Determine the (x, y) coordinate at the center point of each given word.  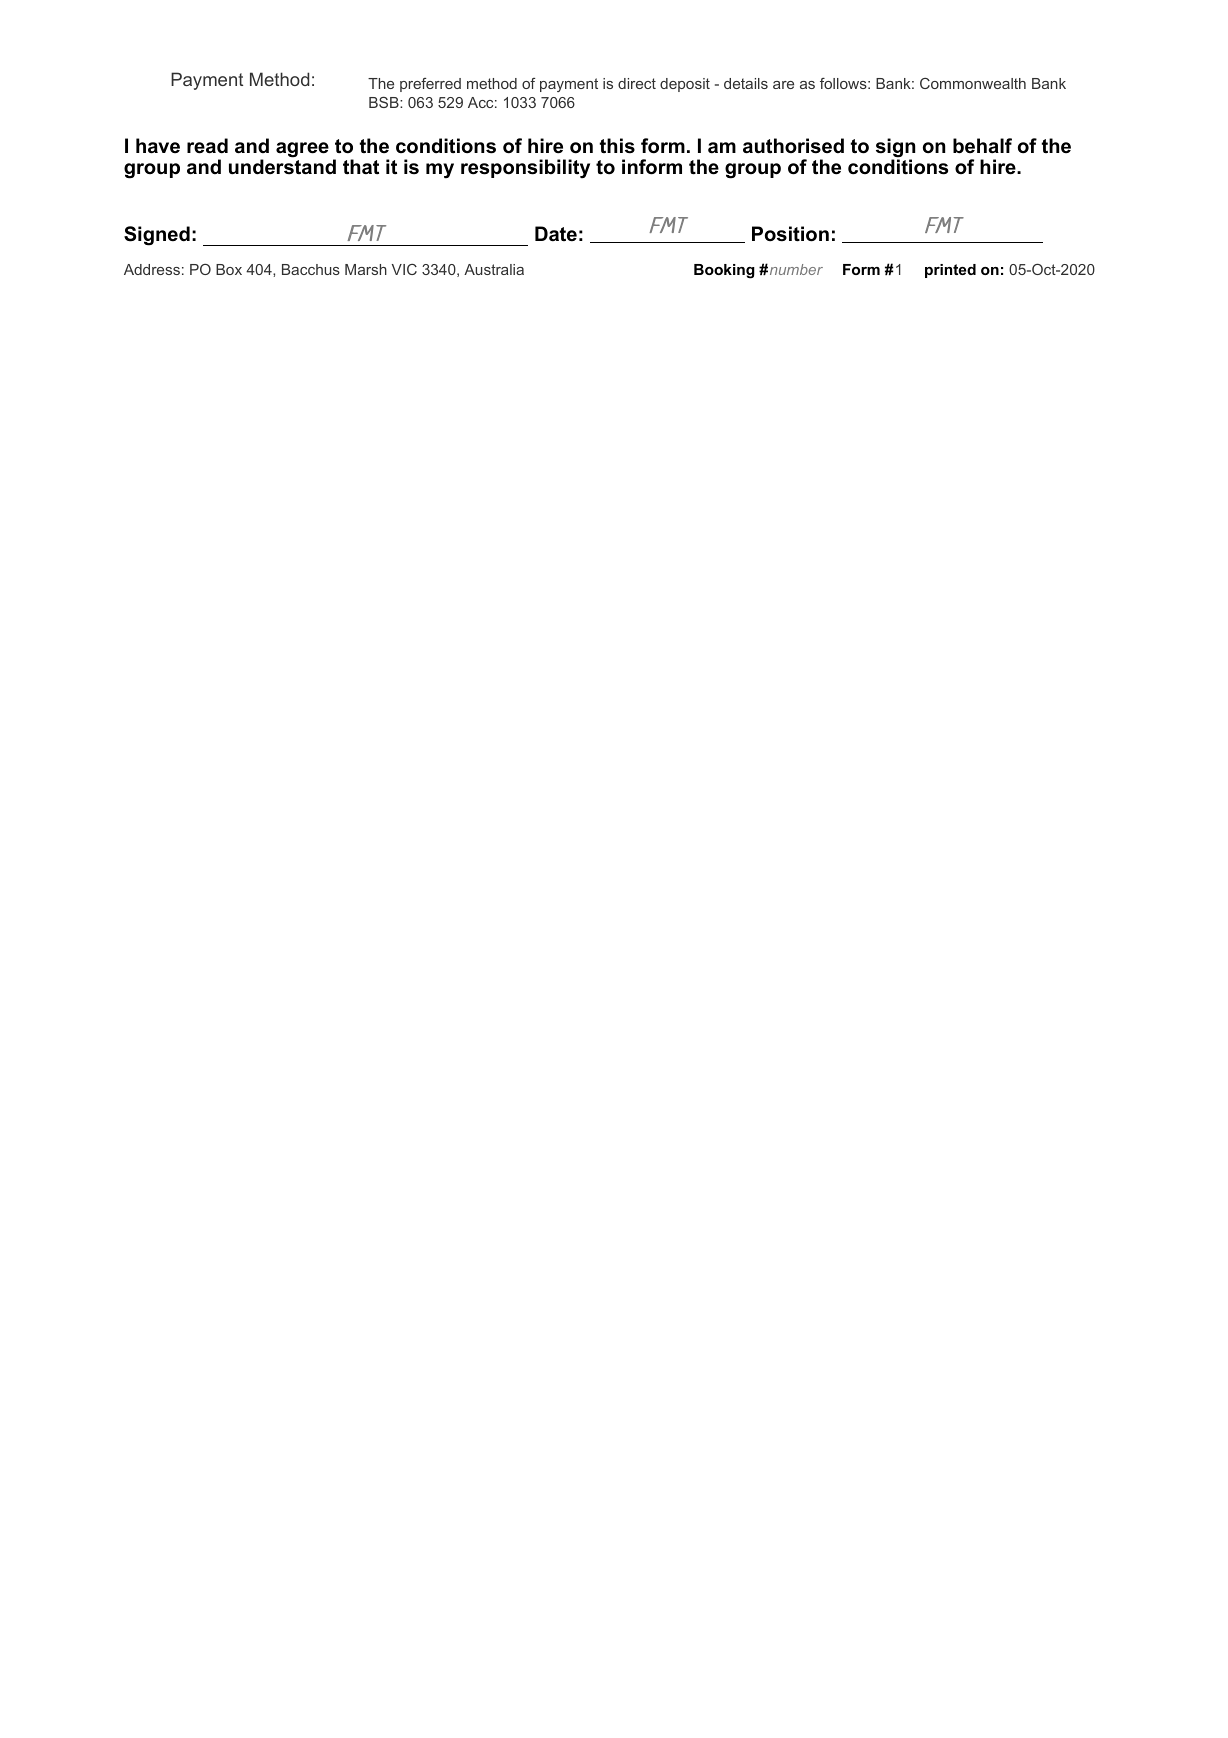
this (617, 146)
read (207, 146)
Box (229, 269)
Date (556, 234)
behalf (982, 146)
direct (637, 83)
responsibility (525, 168)
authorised (793, 146)
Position (790, 234)
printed (950, 271)
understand (282, 167)
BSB (385, 102)
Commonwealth (973, 83)
